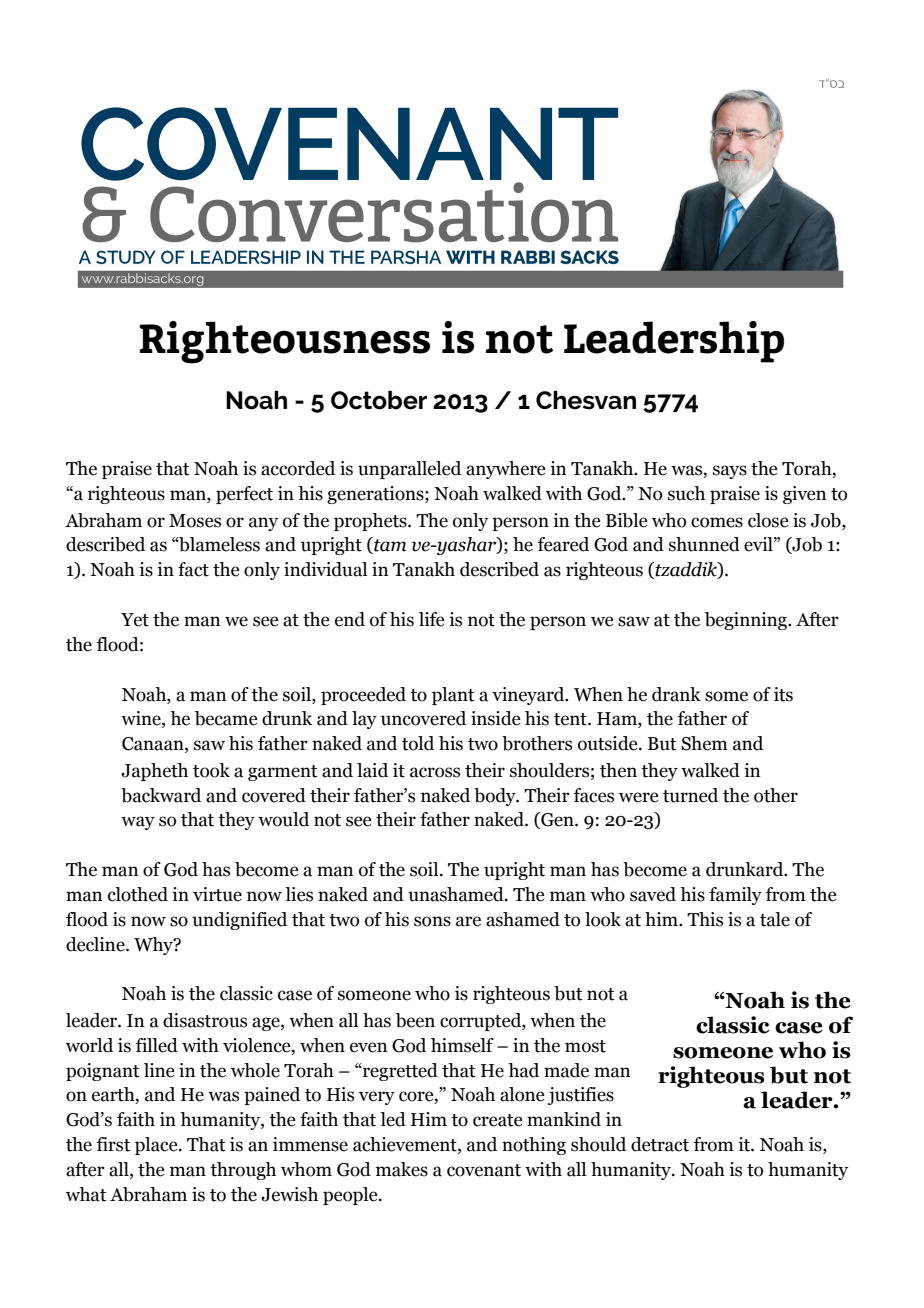 The width and height of the page is (924, 1308). What do you see at coordinates (705, 919) in the page?
I see `This` at bounding box center [705, 919].
